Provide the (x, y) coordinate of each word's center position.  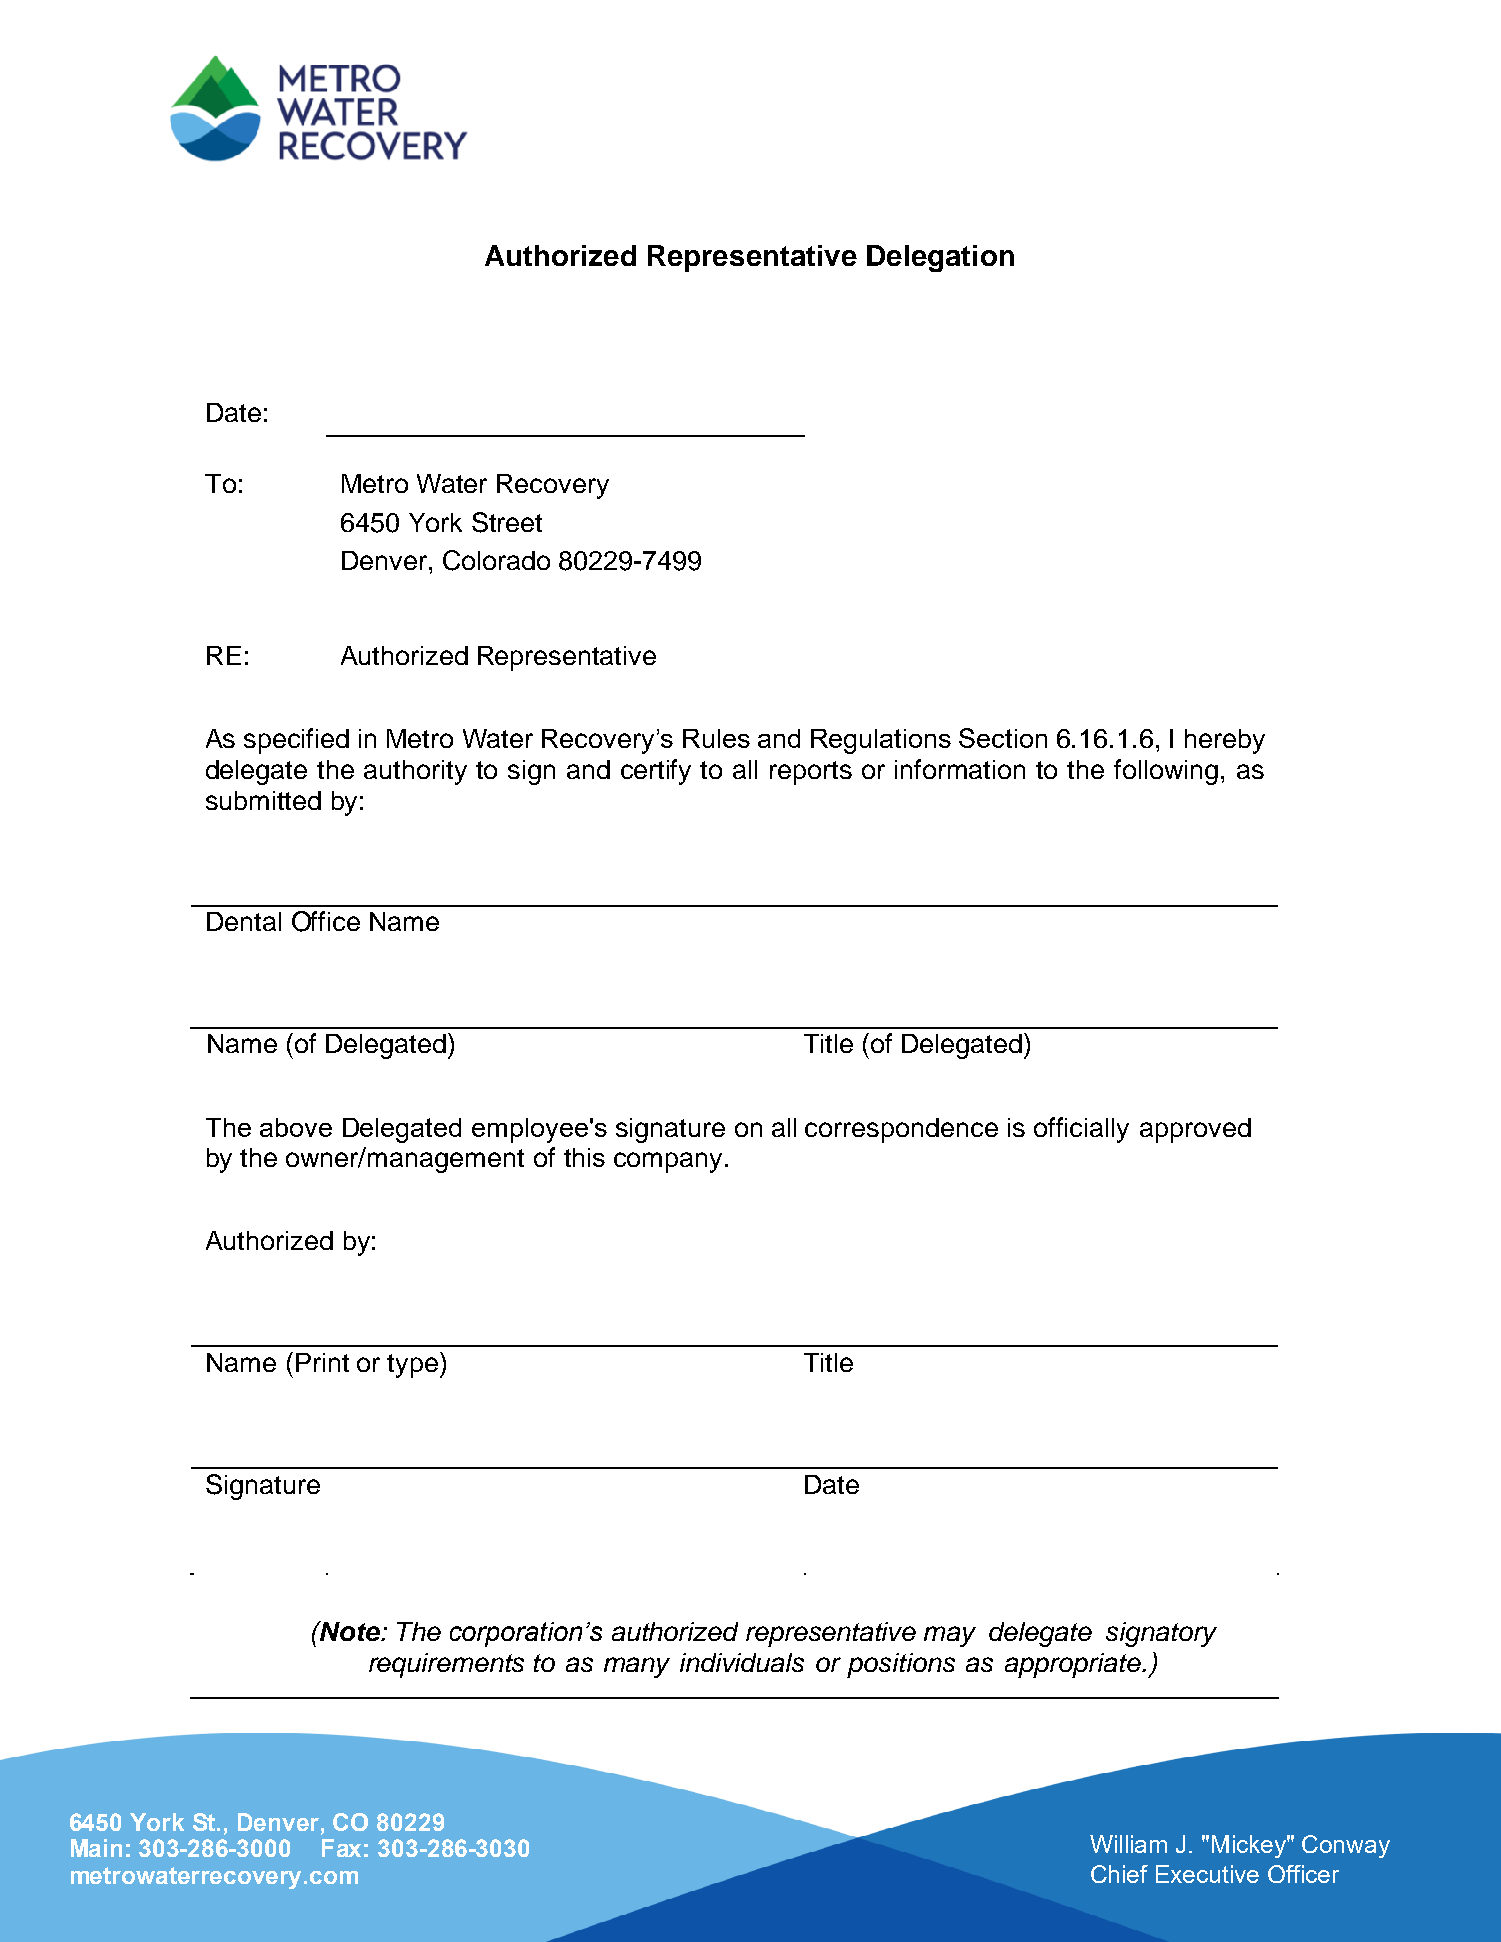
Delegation (940, 258)
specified (296, 741)
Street (507, 522)
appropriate (1074, 1665)
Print (322, 1362)
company (668, 1162)
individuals (742, 1662)
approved (1195, 1130)
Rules (716, 738)
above (296, 1127)
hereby (1225, 741)
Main (96, 1848)
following (1166, 772)
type (412, 1366)
